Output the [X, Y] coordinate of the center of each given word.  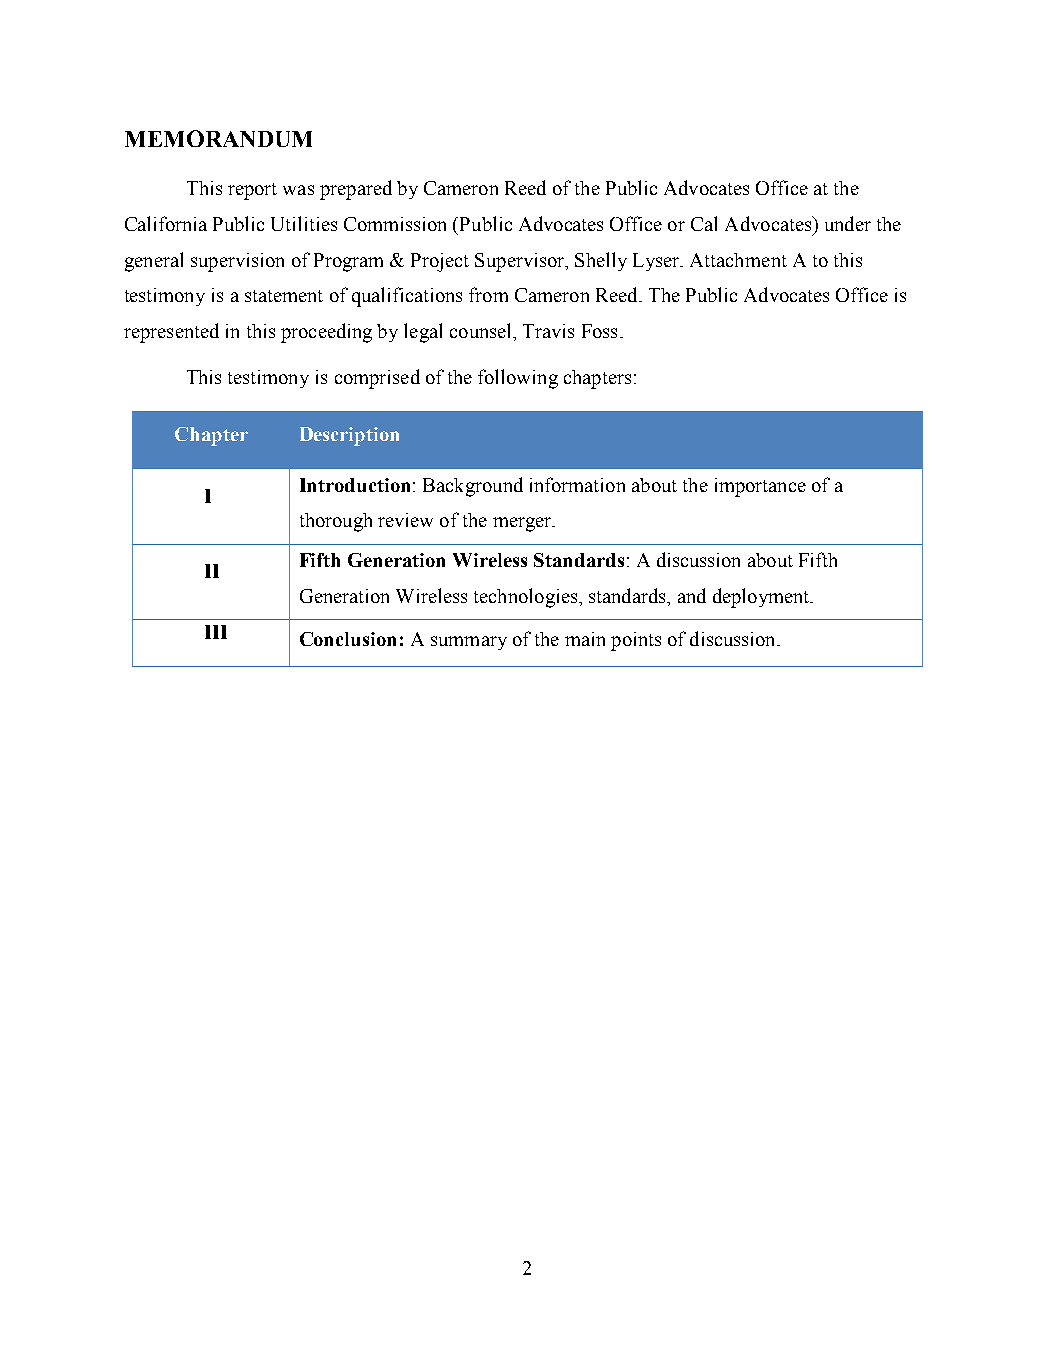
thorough [336, 522]
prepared [356, 190]
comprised [377, 379]
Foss [599, 331]
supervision [237, 262]
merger [523, 524]
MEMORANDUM [218, 138]
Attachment [738, 260]
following [518, 379]
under [848, 223]
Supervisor [521, 262]
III [216, 632]
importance [760, 487]
